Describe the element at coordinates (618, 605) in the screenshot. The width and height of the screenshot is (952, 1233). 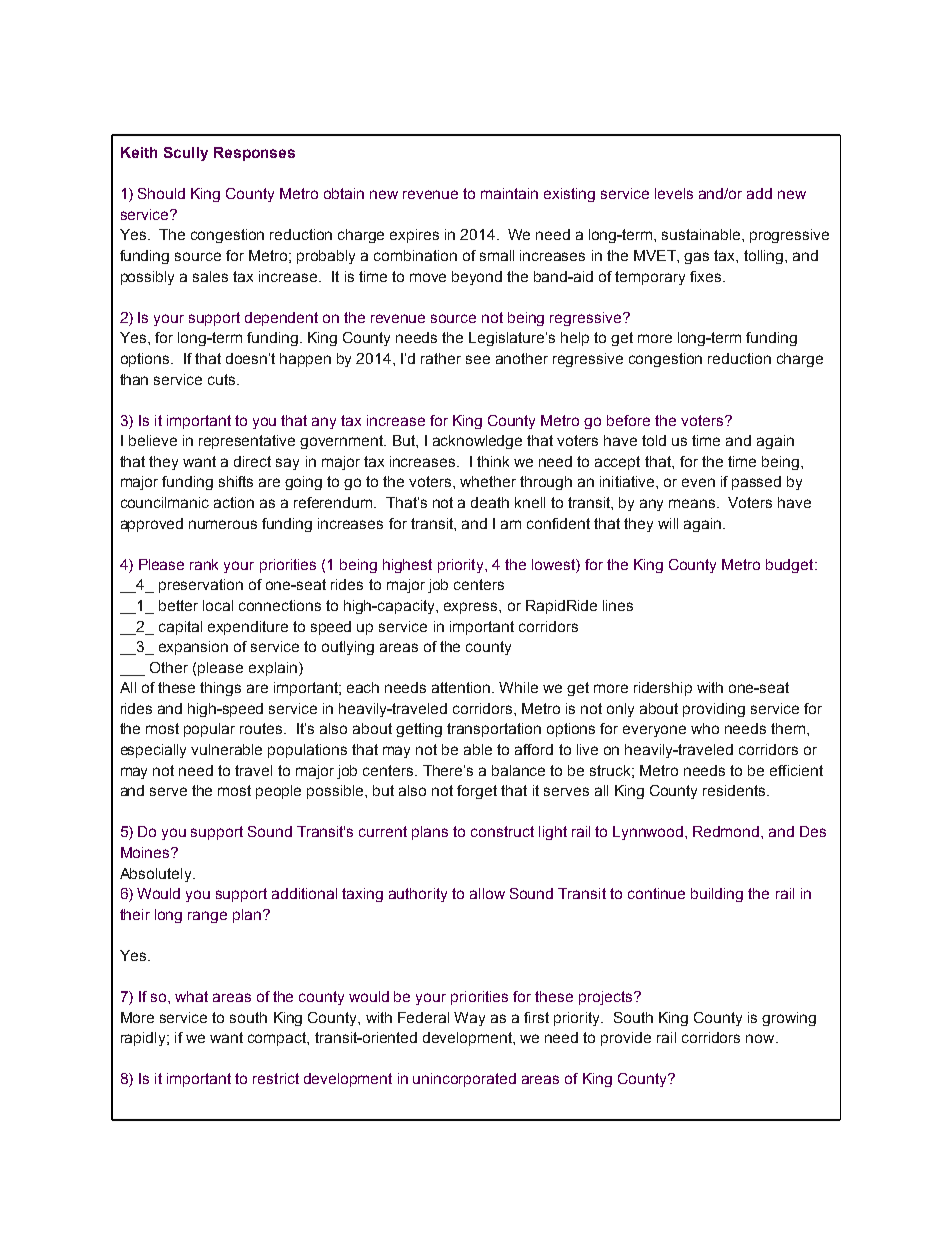
I see `lines` at that location.
